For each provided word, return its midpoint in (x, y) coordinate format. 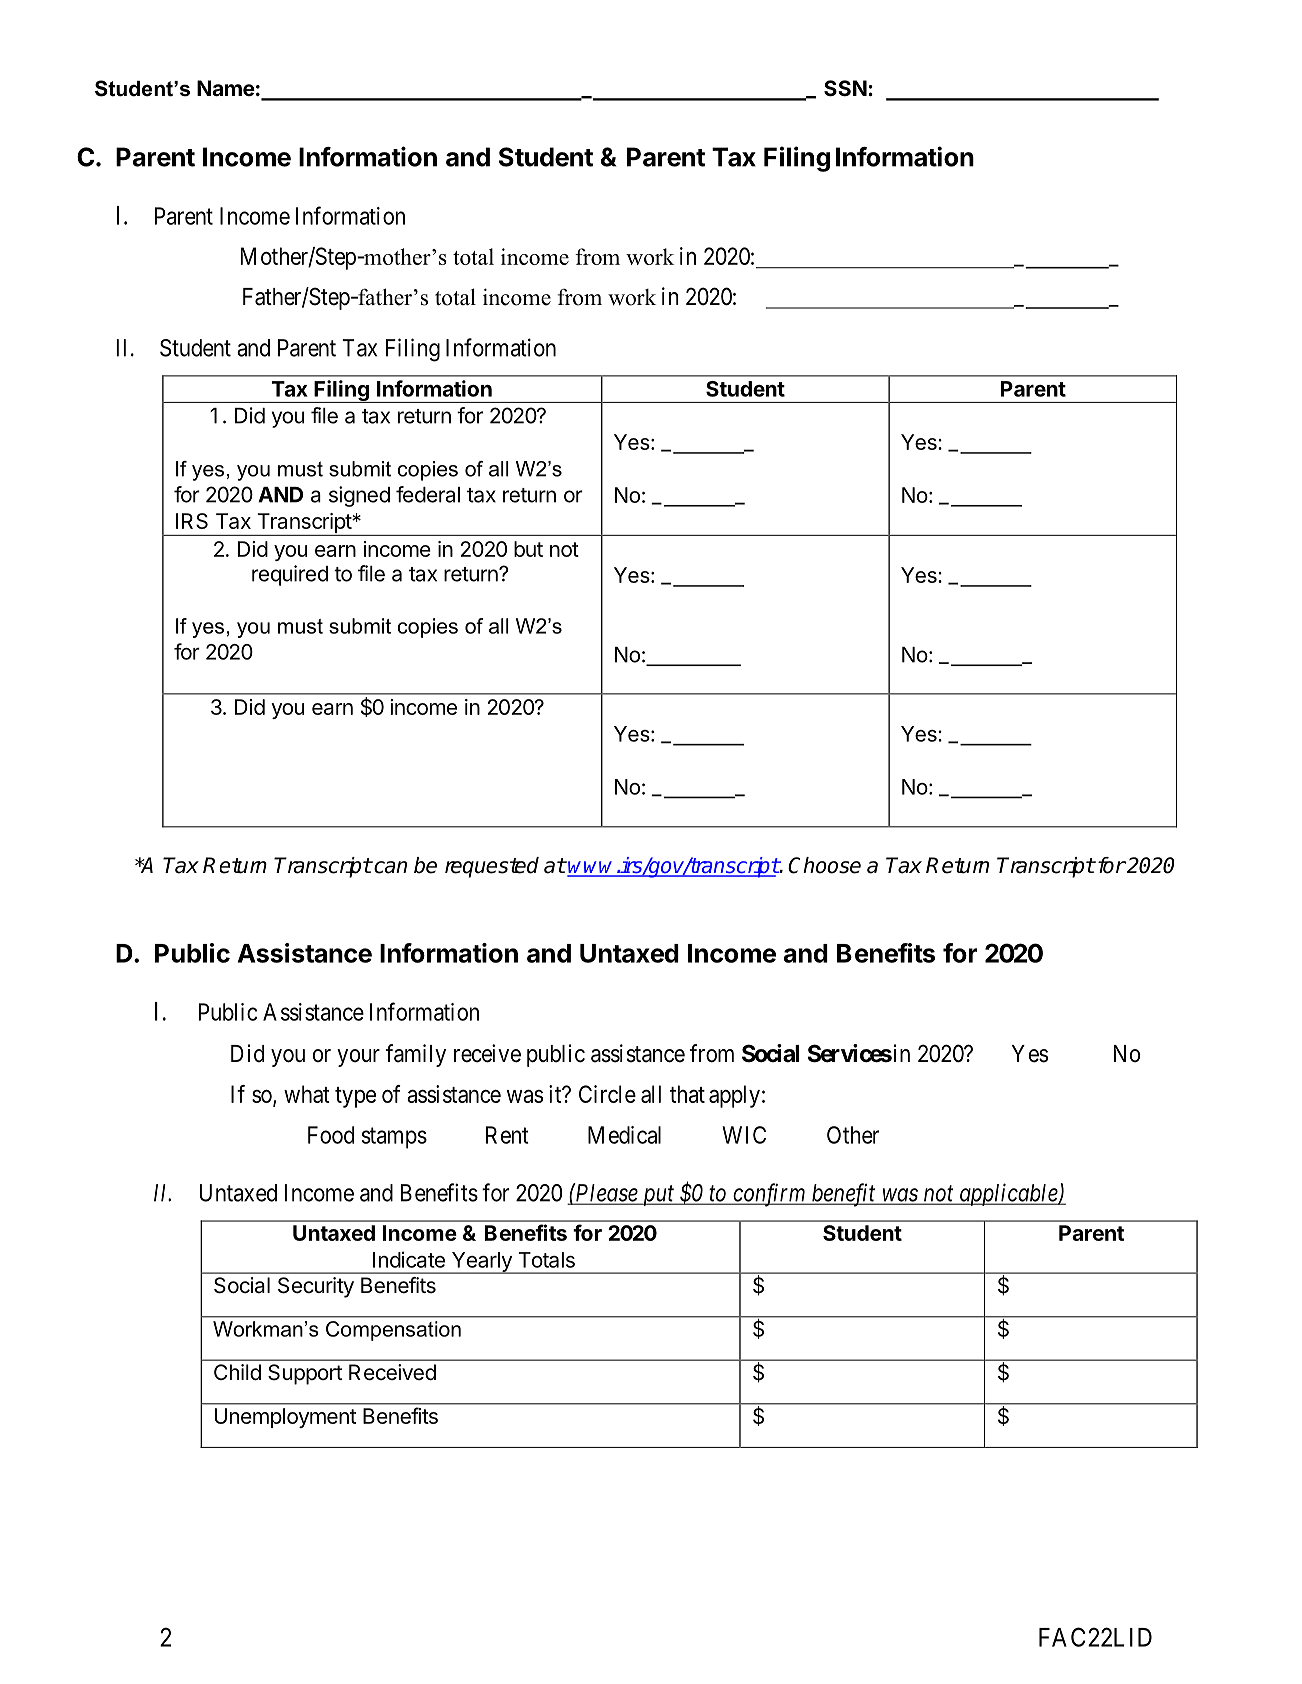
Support (305, 1374)
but (528, 549)
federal (428, 494)
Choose (824, 865)
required (290, 575)
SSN (845, 88)
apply (734, 1096)
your (358, 1058)
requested (492, 867)
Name (226, 88)
